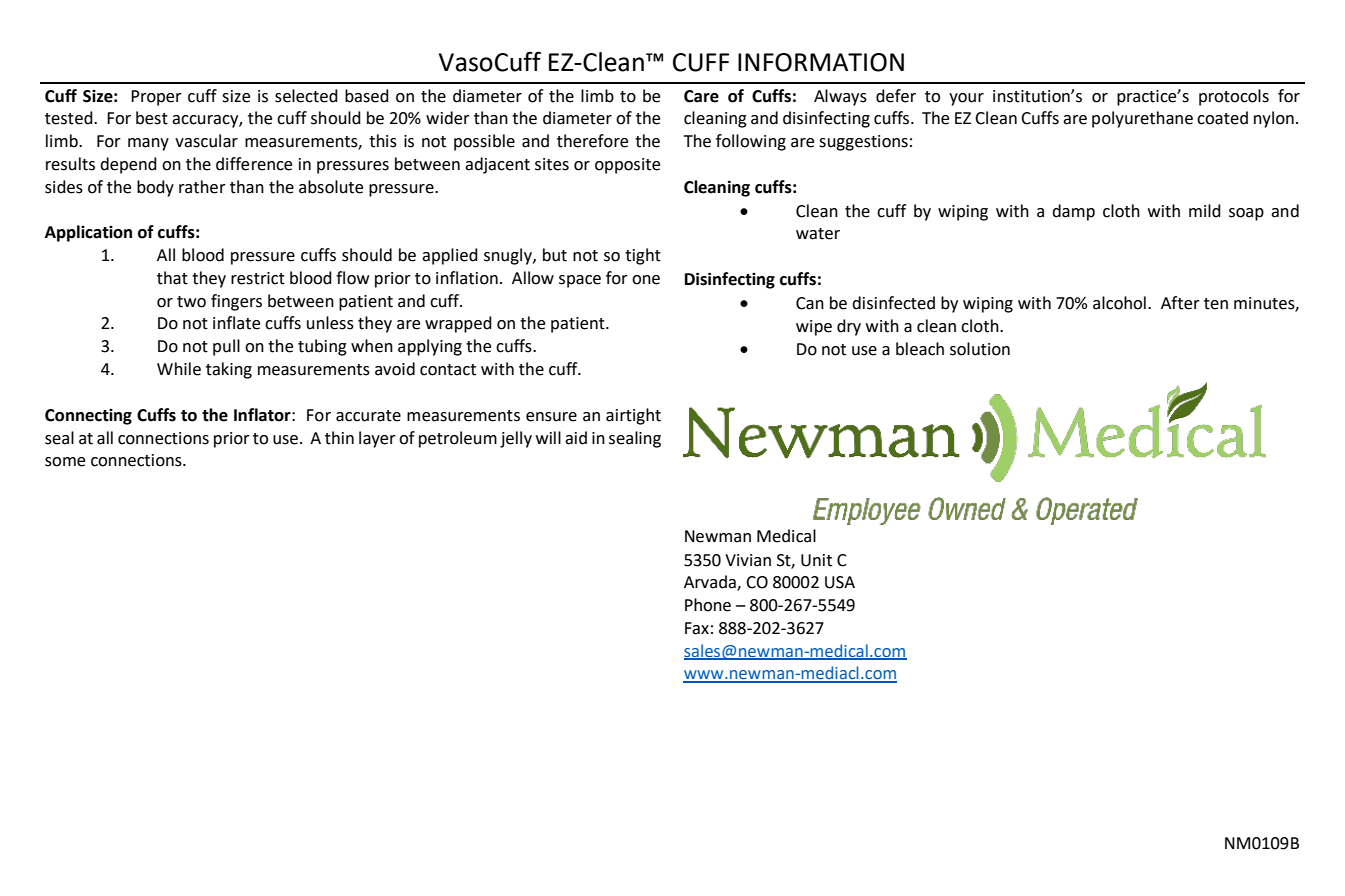 Image resolution: width=1345 pixels, height=896 pixels. What do you see at coordinates (1234, 97) in the image?
I see `protocols` at bounding box center [1234, 97].
